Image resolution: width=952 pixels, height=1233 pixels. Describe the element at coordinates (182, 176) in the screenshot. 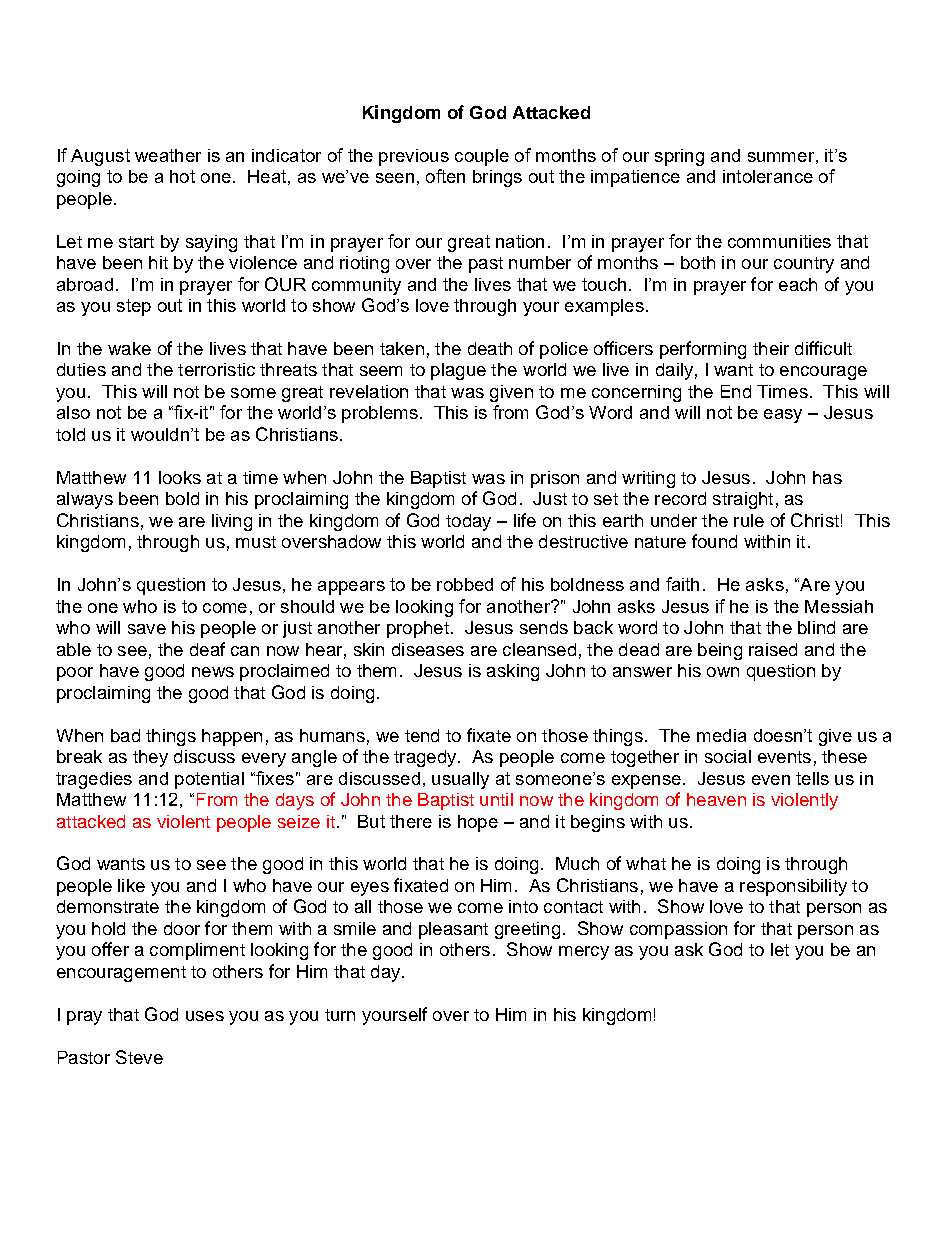

I see `hot` at that location.
